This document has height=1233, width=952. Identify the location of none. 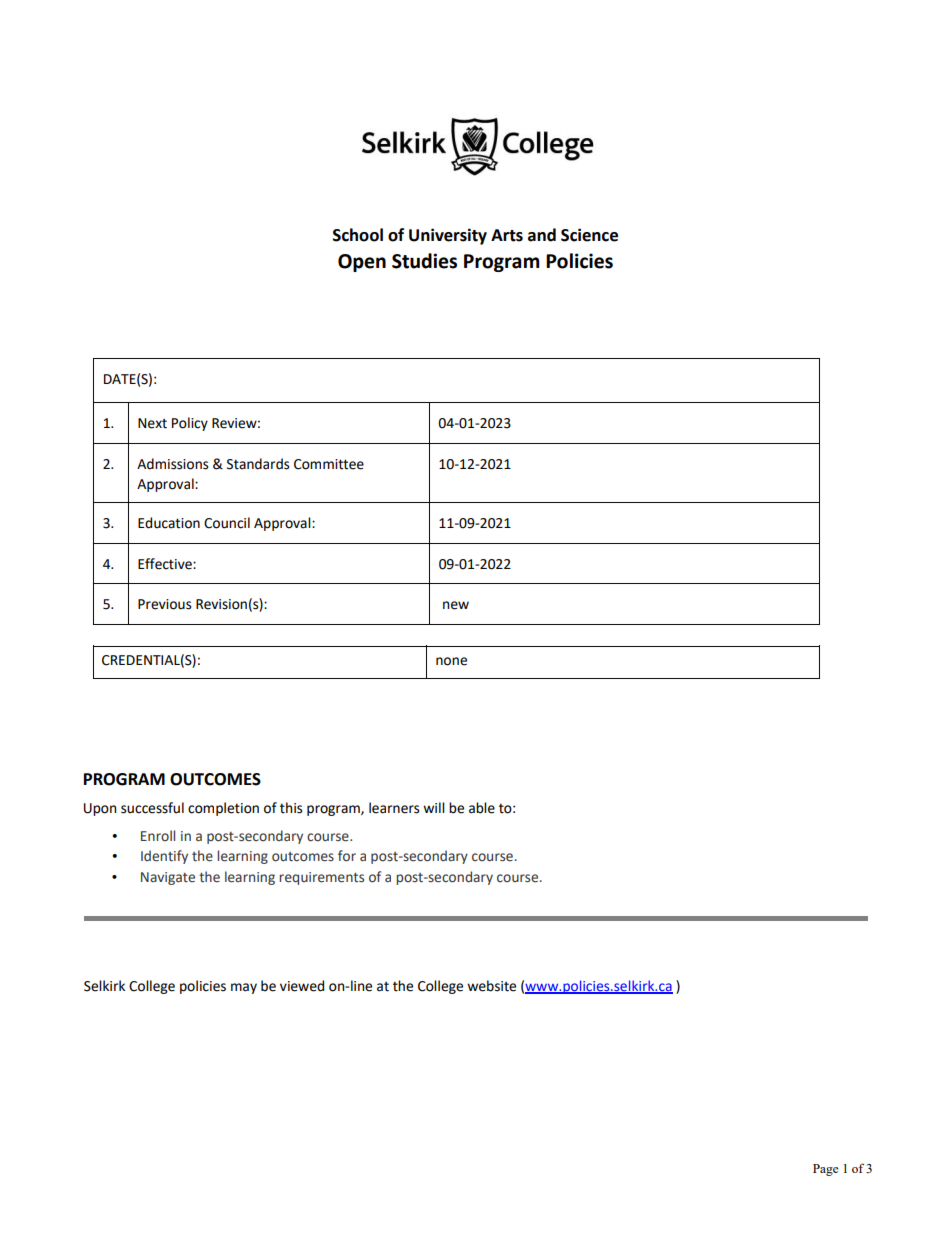
(451, 661).
